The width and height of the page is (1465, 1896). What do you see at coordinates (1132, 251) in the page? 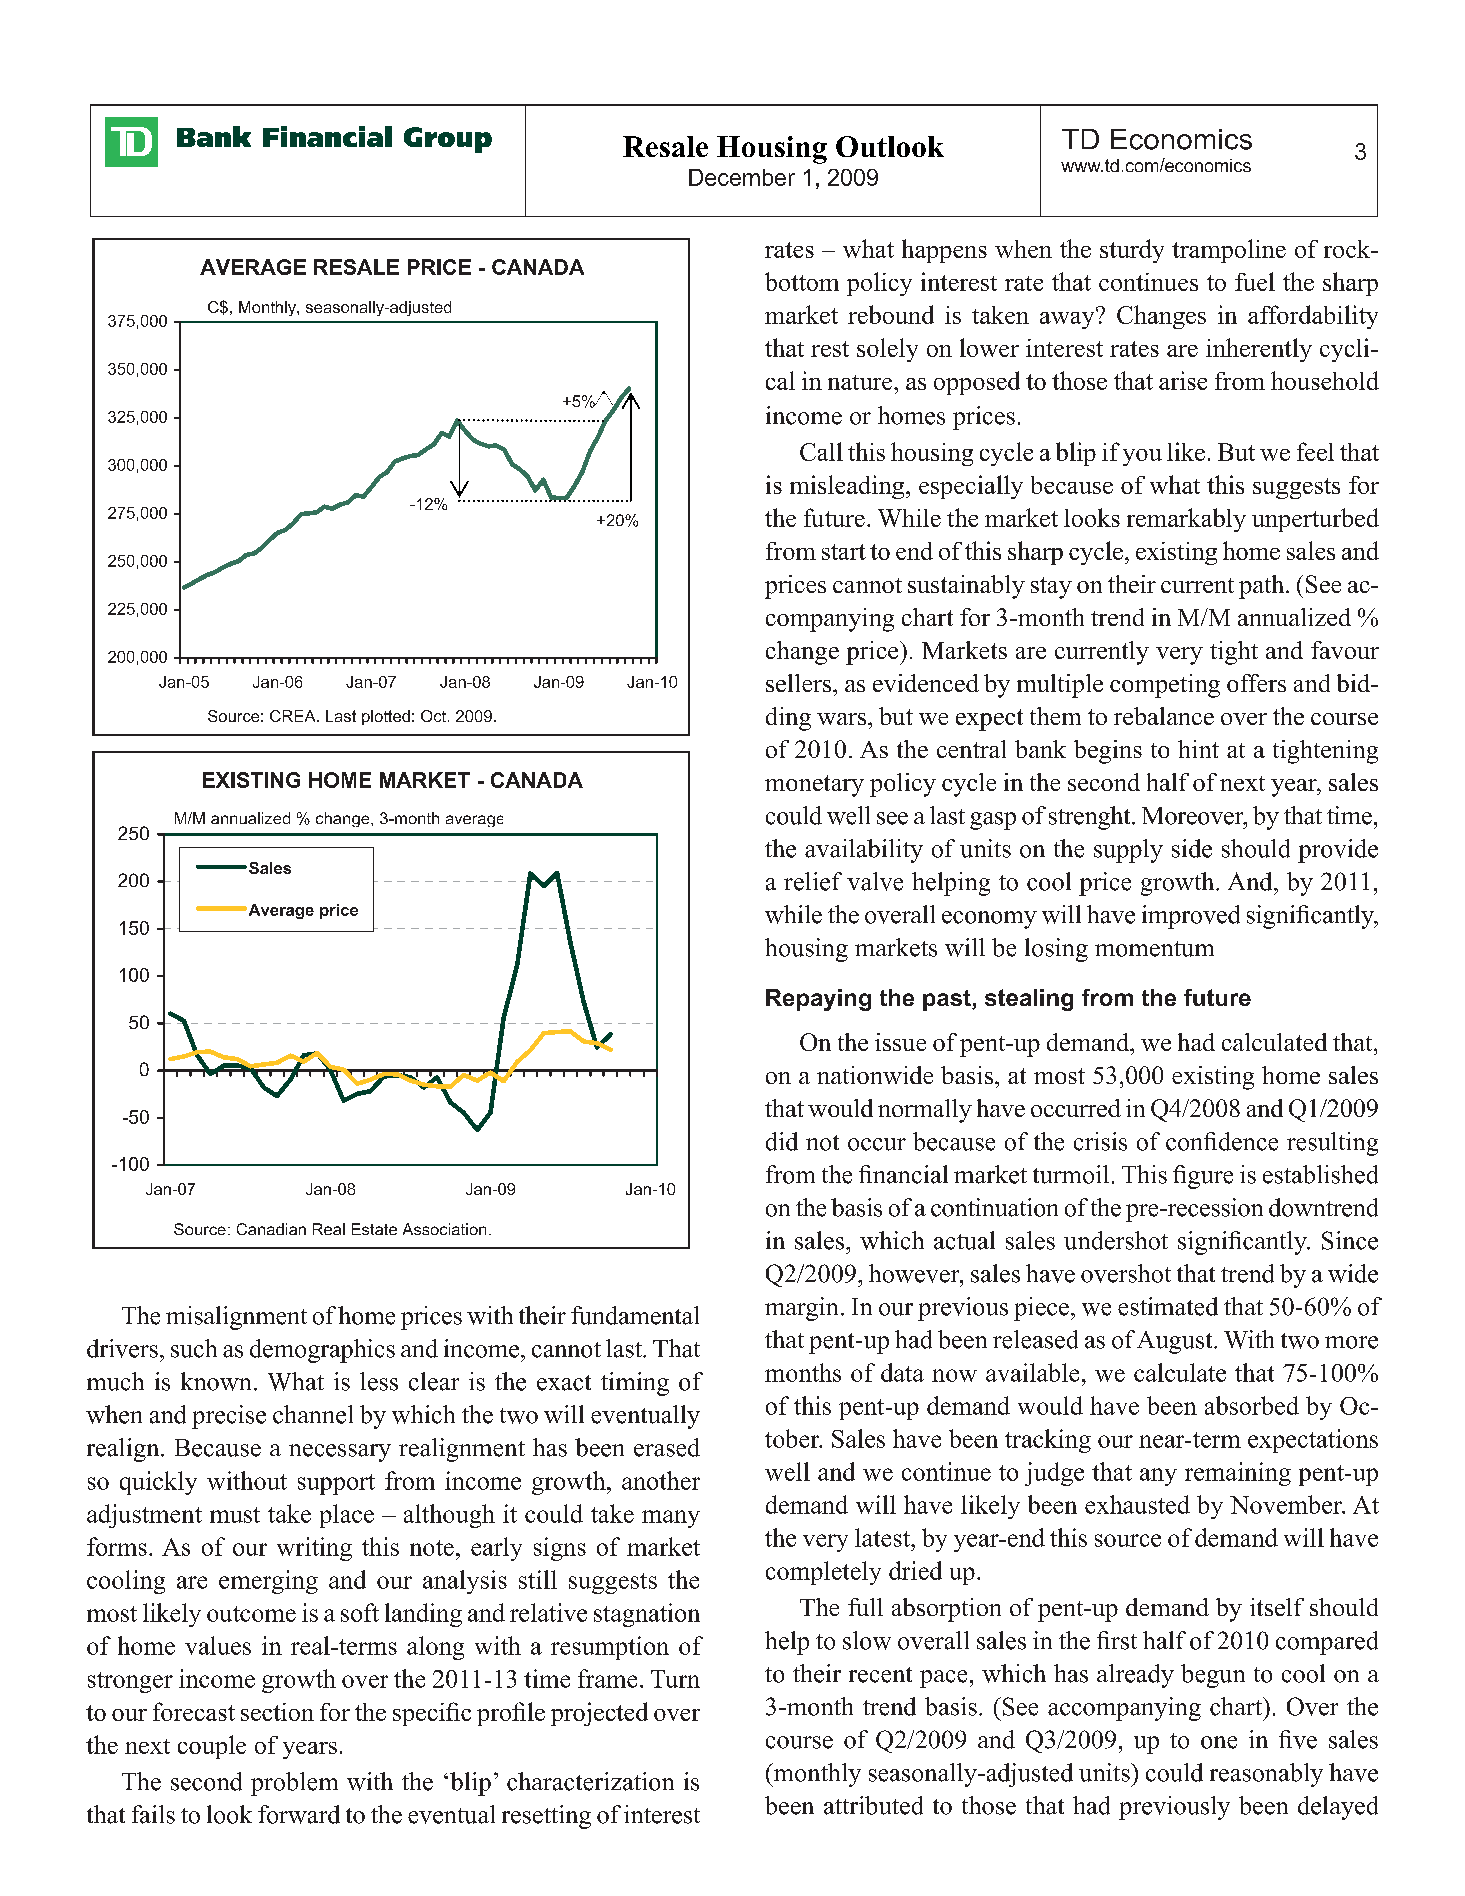
I see `sturdy` at bounding box center [1132, 251].
